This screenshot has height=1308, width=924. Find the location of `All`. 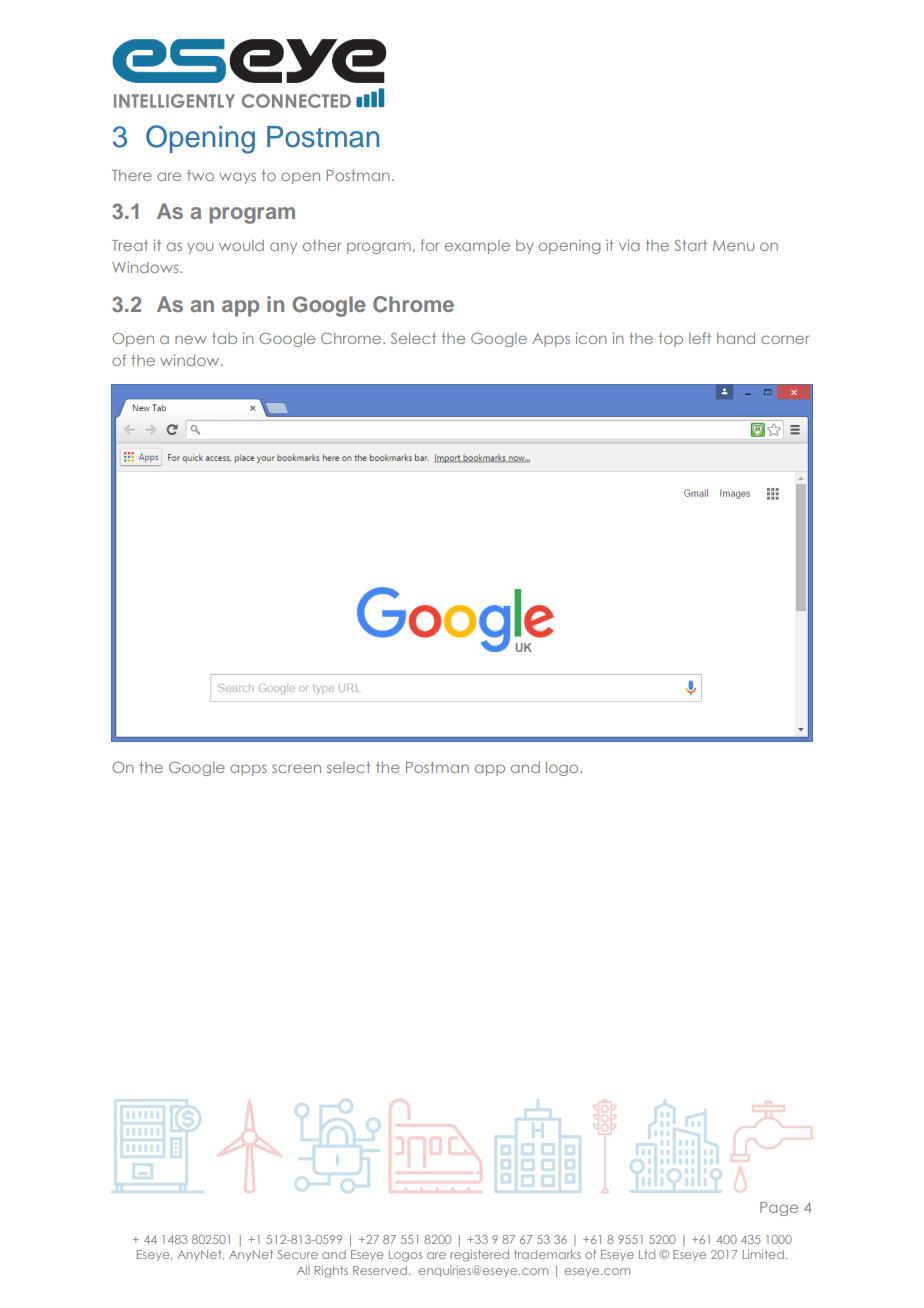

All is located at coordinates (303, 1270).
